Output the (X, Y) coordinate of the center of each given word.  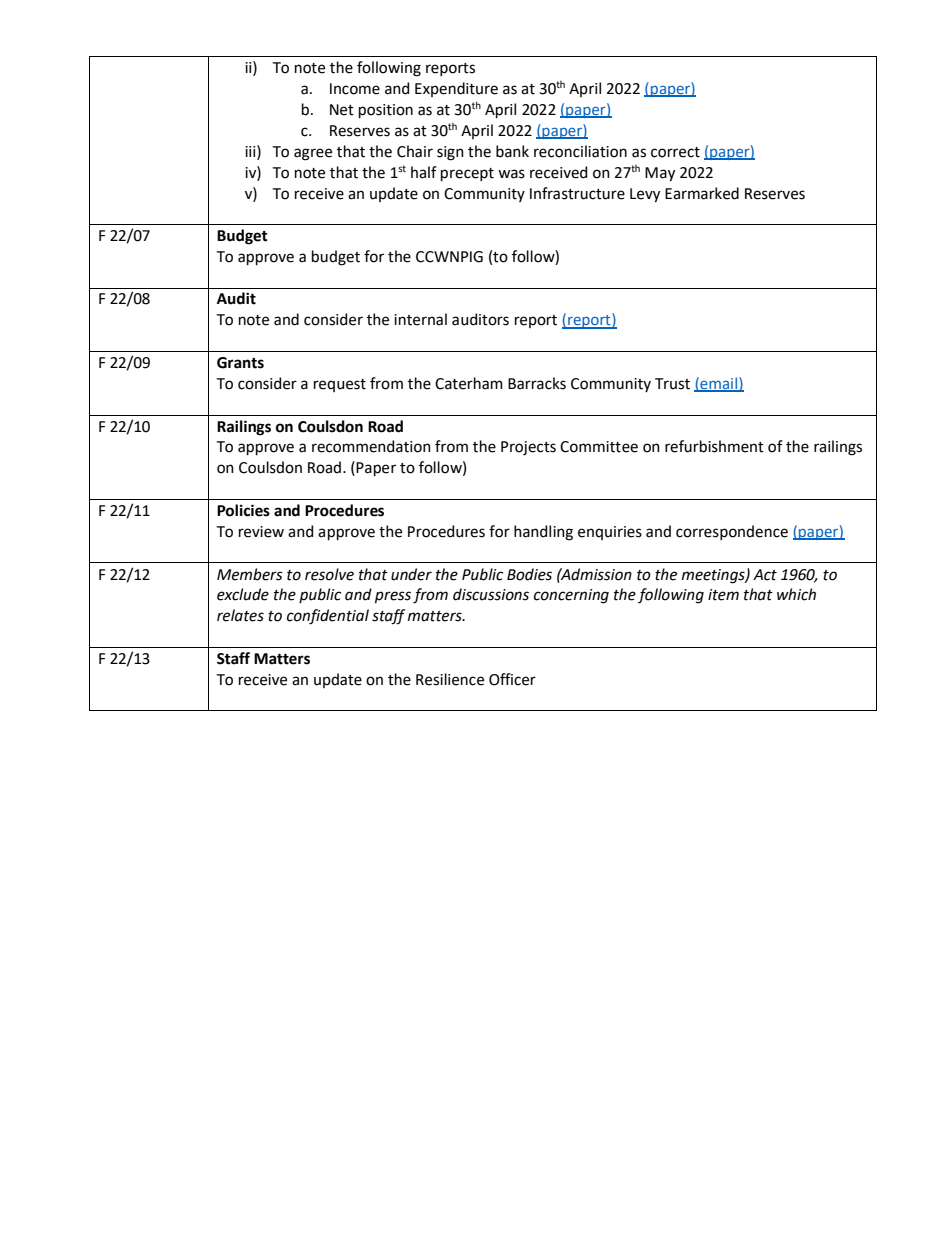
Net (342, 110)
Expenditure (456, 89)
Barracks (537, 383)
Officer (512, 679)
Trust (672, 384)
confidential (328, 617)
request (340, 385)
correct (675, 152)
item (723, 595)
